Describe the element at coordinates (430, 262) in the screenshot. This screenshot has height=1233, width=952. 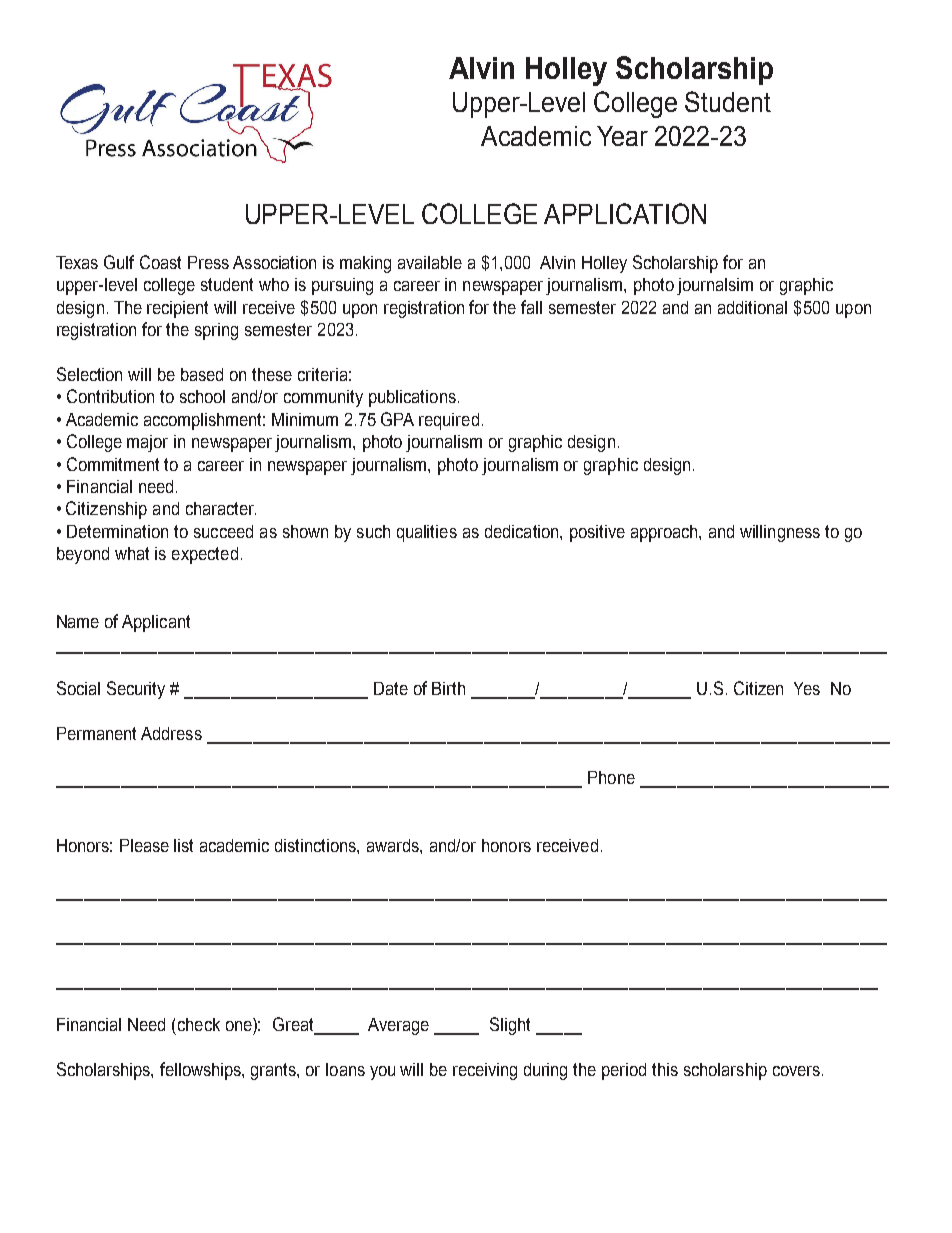
I see `available` at that location.
